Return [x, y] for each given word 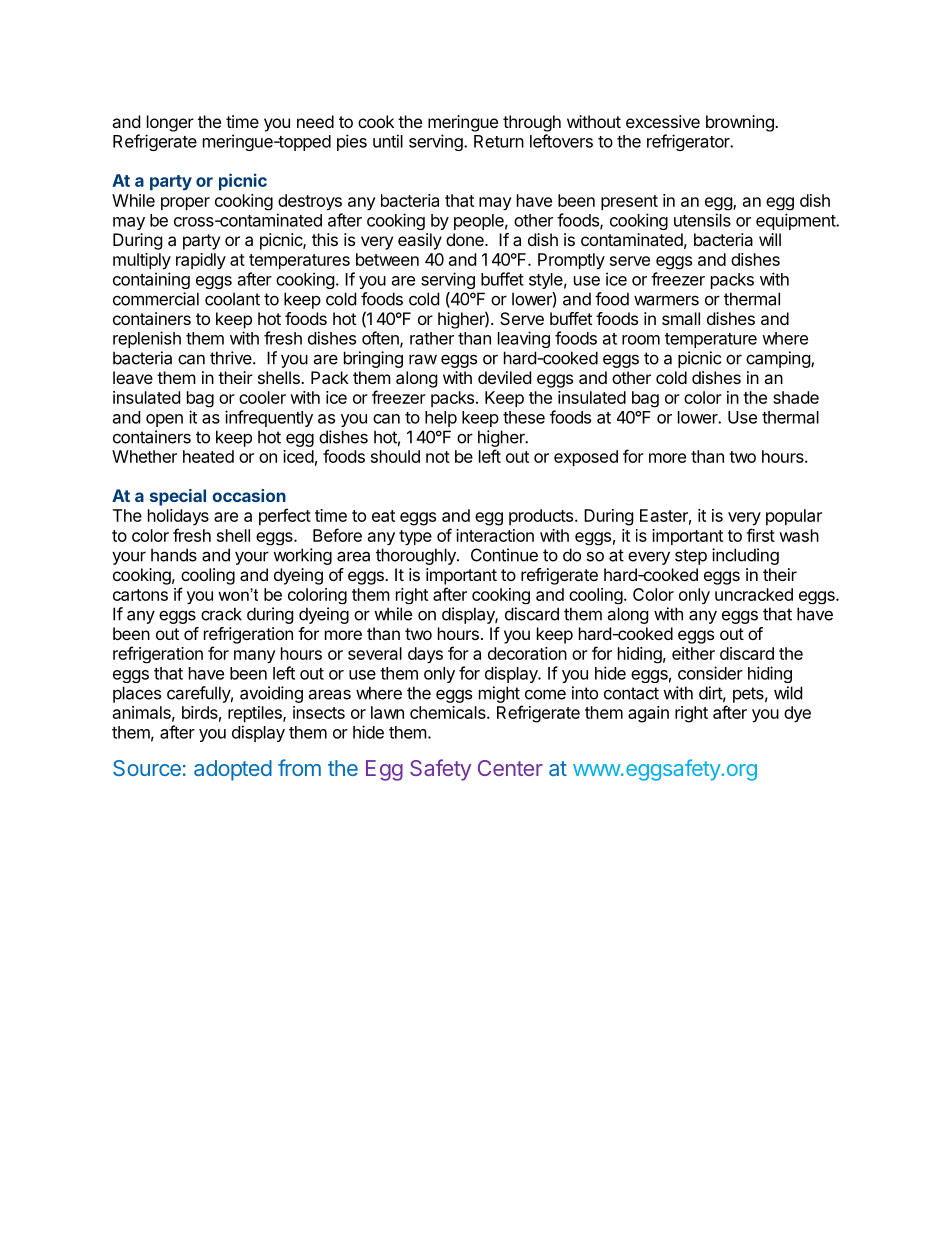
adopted [233, 770]
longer [170, 123]
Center [510, 768]
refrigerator [689, 142]
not [438, 457]
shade [796, 397]
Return [499, 141]
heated [208, 456]
